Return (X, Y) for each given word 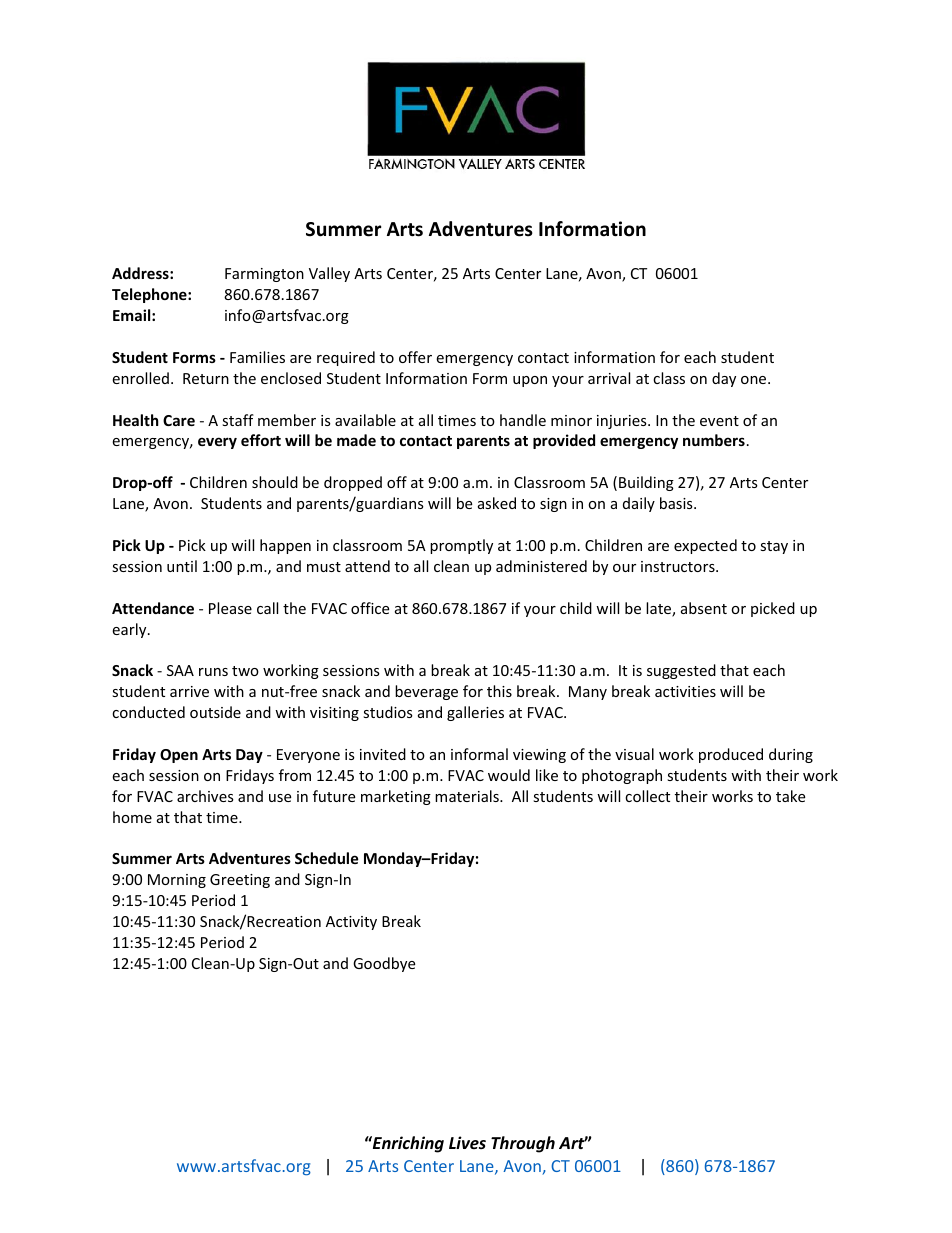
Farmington (264, 275)
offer (415, 357)
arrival (609, 378)
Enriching (407, 1144)
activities (685, 691)
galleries (475, 713)
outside (215, 712)
